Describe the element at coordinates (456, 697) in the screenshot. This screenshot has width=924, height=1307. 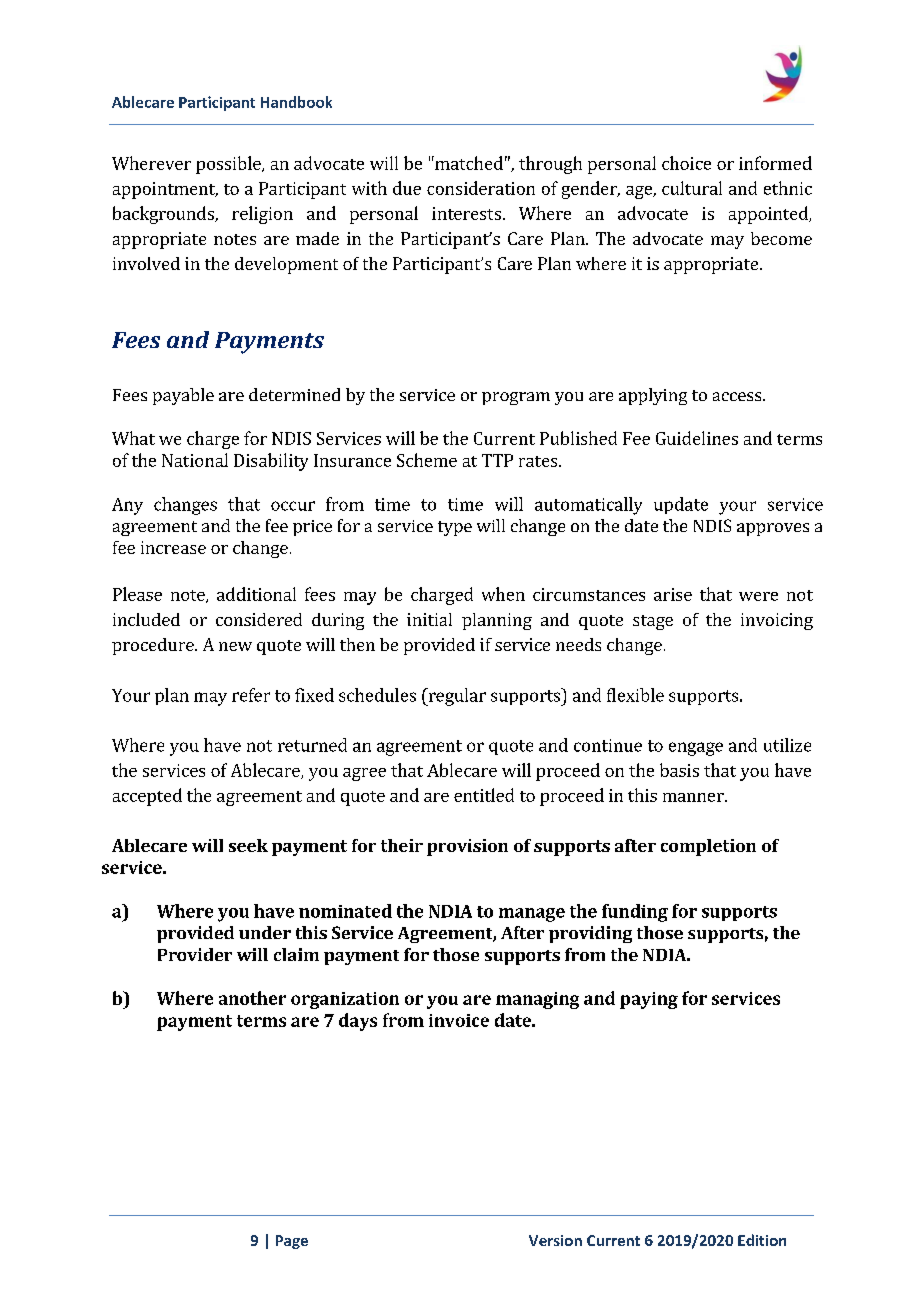
I see `regular` at that location.
